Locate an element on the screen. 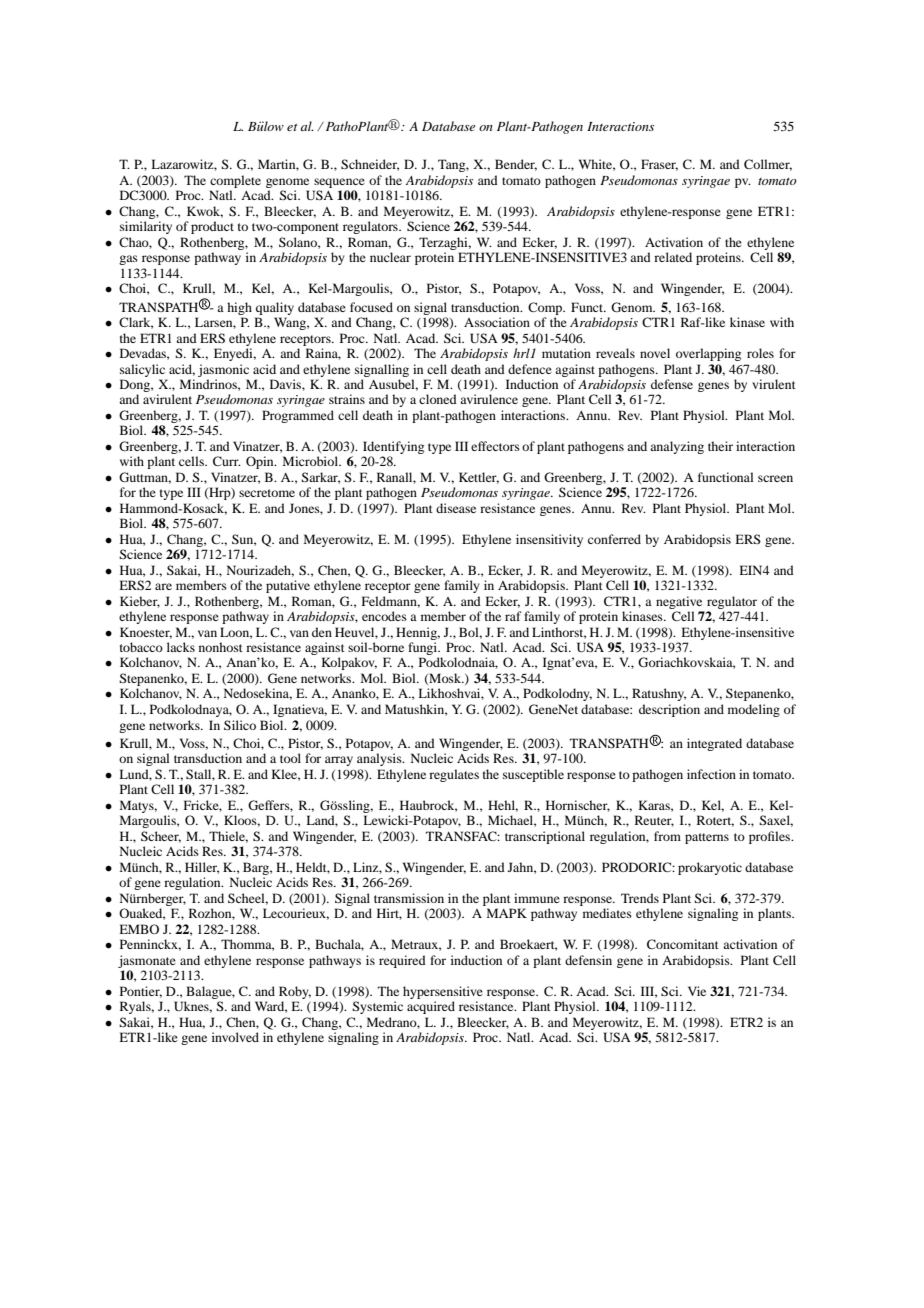 The width and height of the screenshot is (924, 1308). Kwok is located at coordinates (205, 212).
